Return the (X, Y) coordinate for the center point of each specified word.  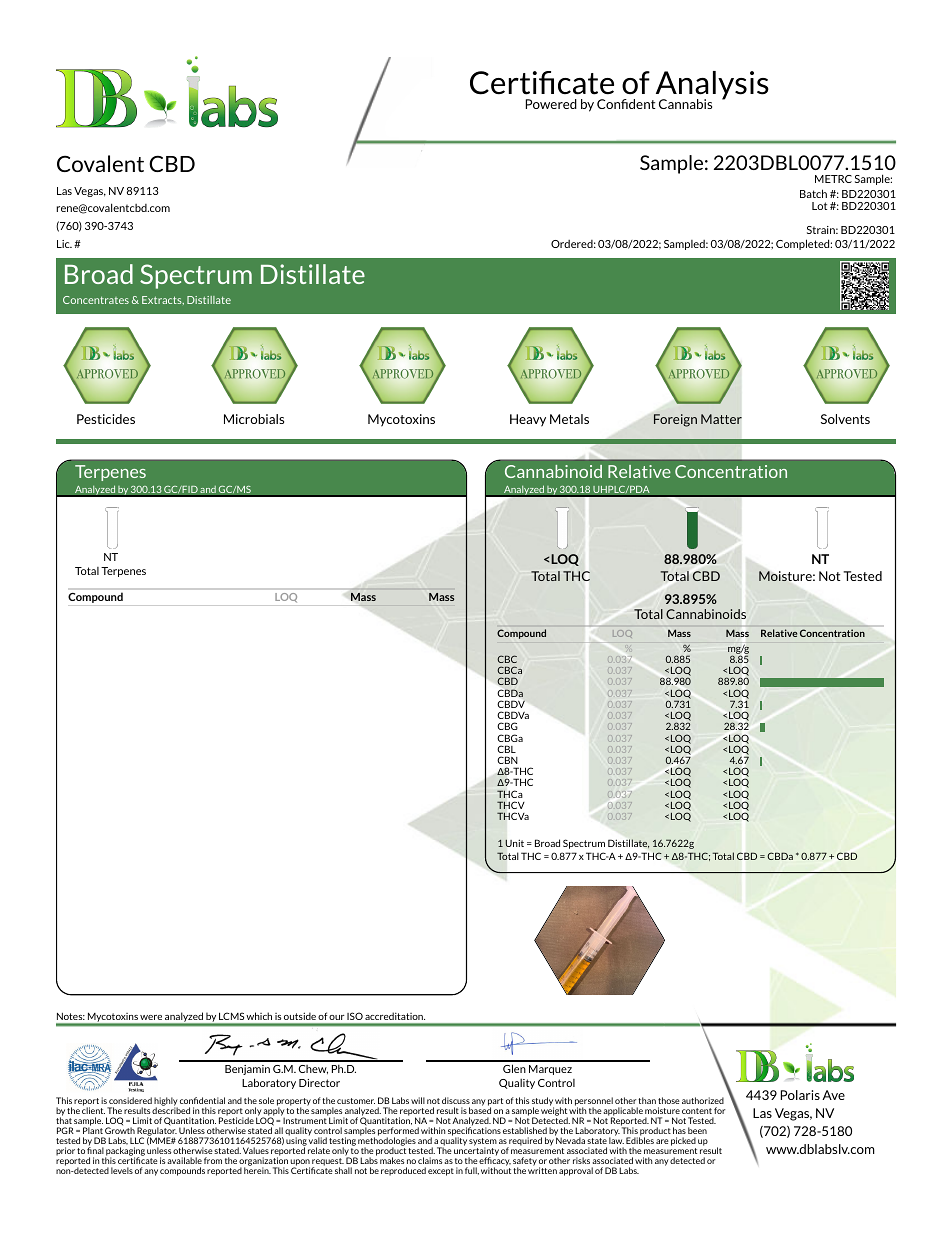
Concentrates (96, 300)
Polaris (800, 1095)
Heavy (528, 420)
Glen (514, 1068)
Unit (514, 843)
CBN (507, 760)
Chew (313, 1069)
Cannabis (685, 104)
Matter (721, 419)
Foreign (675, 420)
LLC (137, 1140)
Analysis (711, 86)
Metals (569, 419)
